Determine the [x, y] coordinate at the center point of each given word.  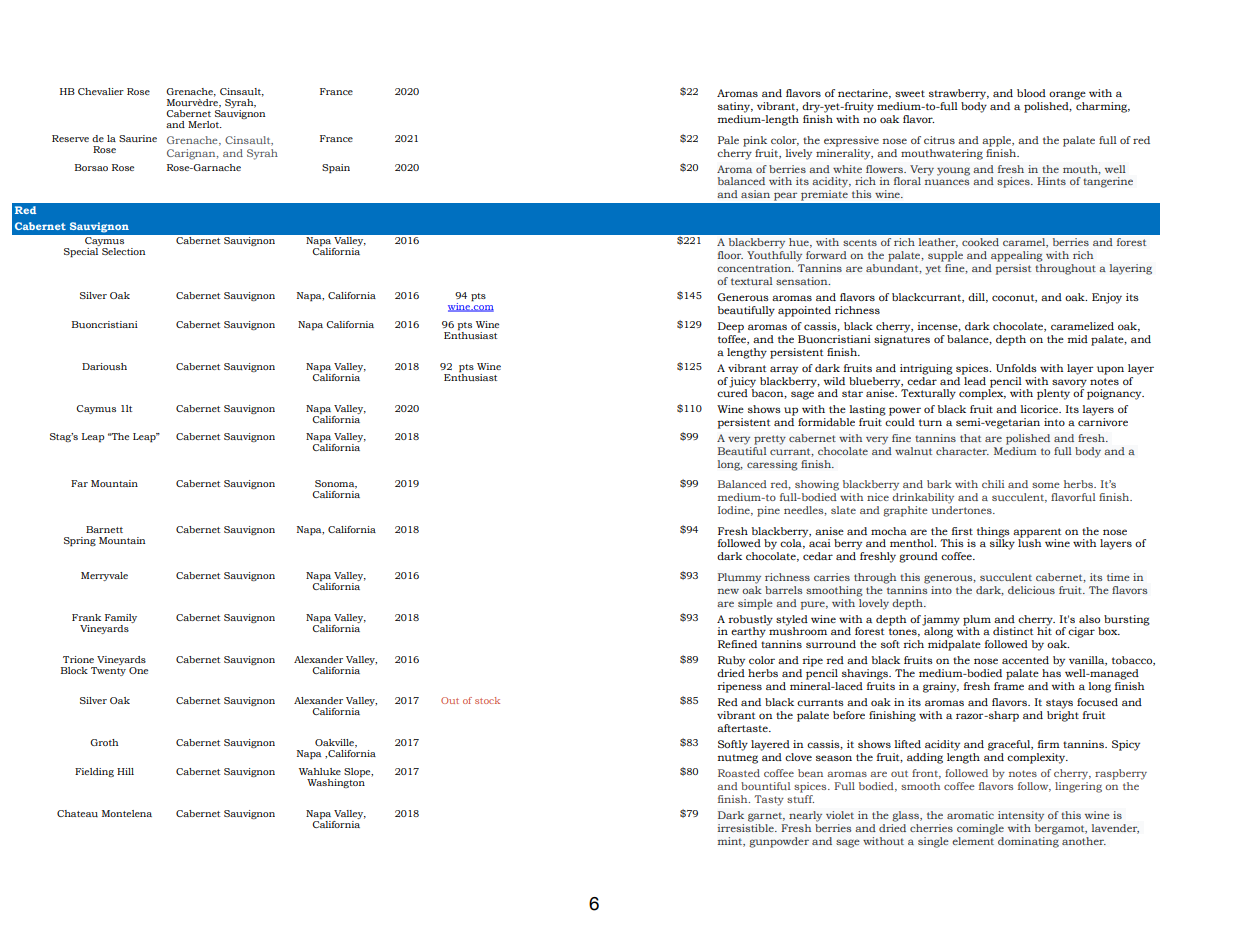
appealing [1017, 256]
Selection [123, 251]
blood [1031, 93]
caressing [772, 465]
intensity [1021, 816]
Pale [728, 140]
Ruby [731, 661]
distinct [1013, 631]
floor [730, 255]
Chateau [77, 813]
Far [79, 483]
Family [121, 618]
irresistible [747, 826]
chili [993, 484]
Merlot [205, 124]
